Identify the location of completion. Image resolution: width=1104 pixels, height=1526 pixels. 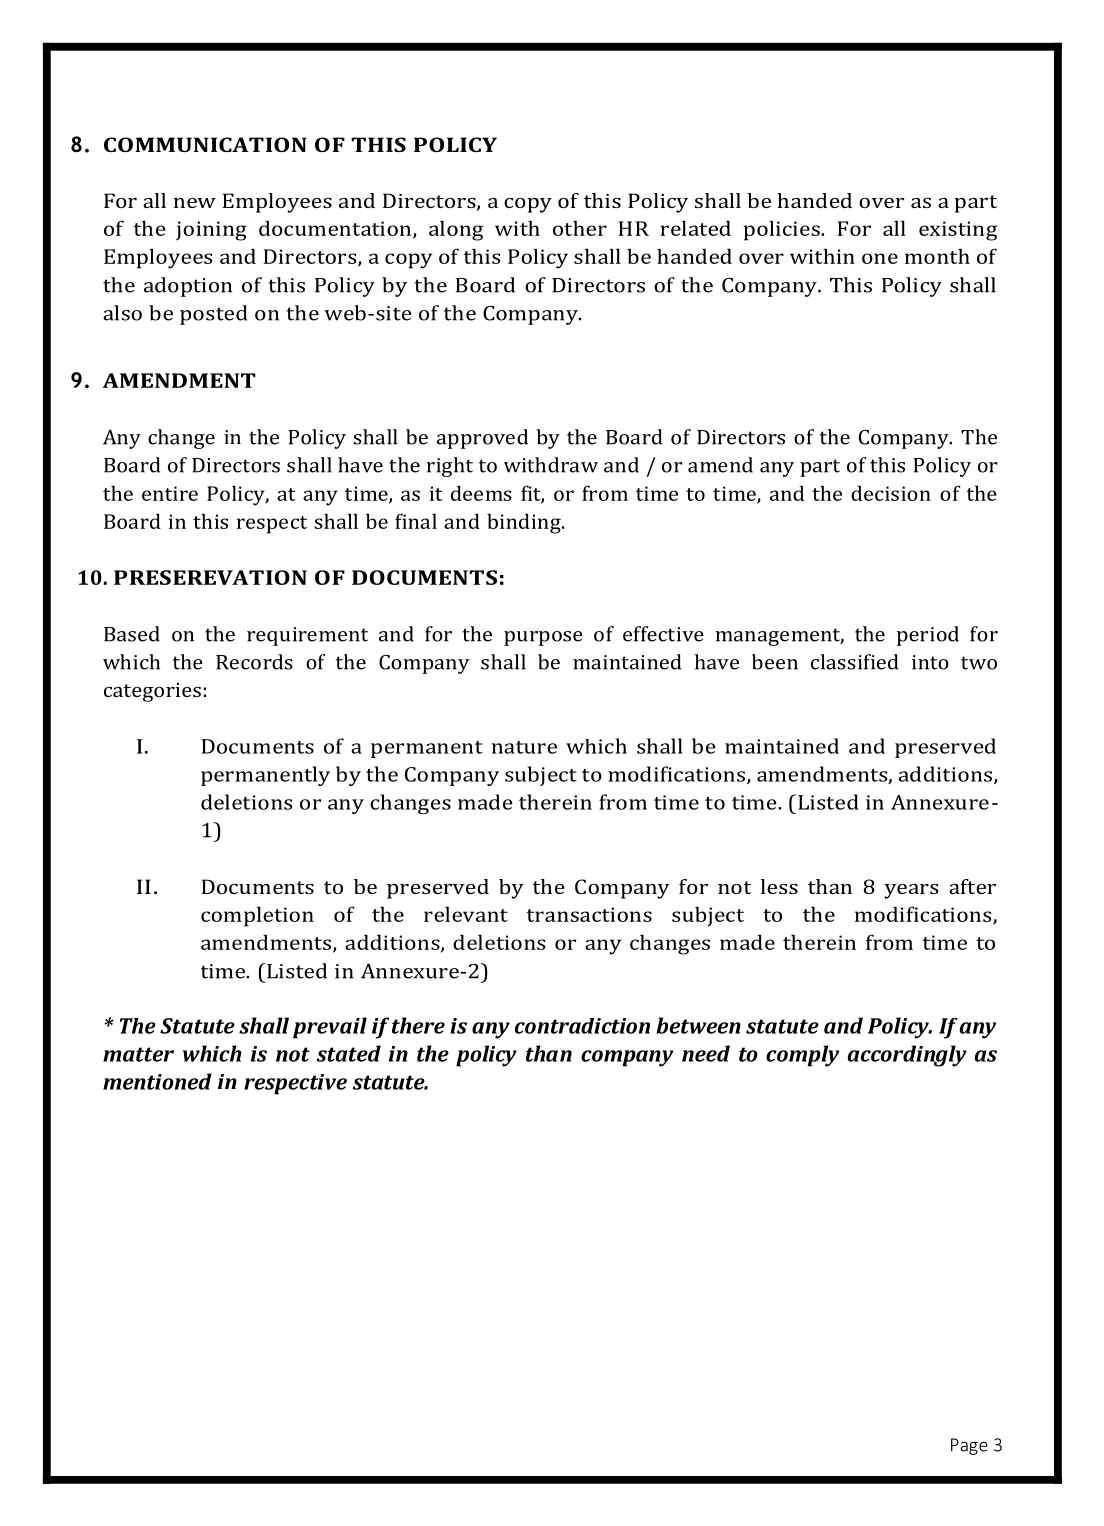
(257, 916).
